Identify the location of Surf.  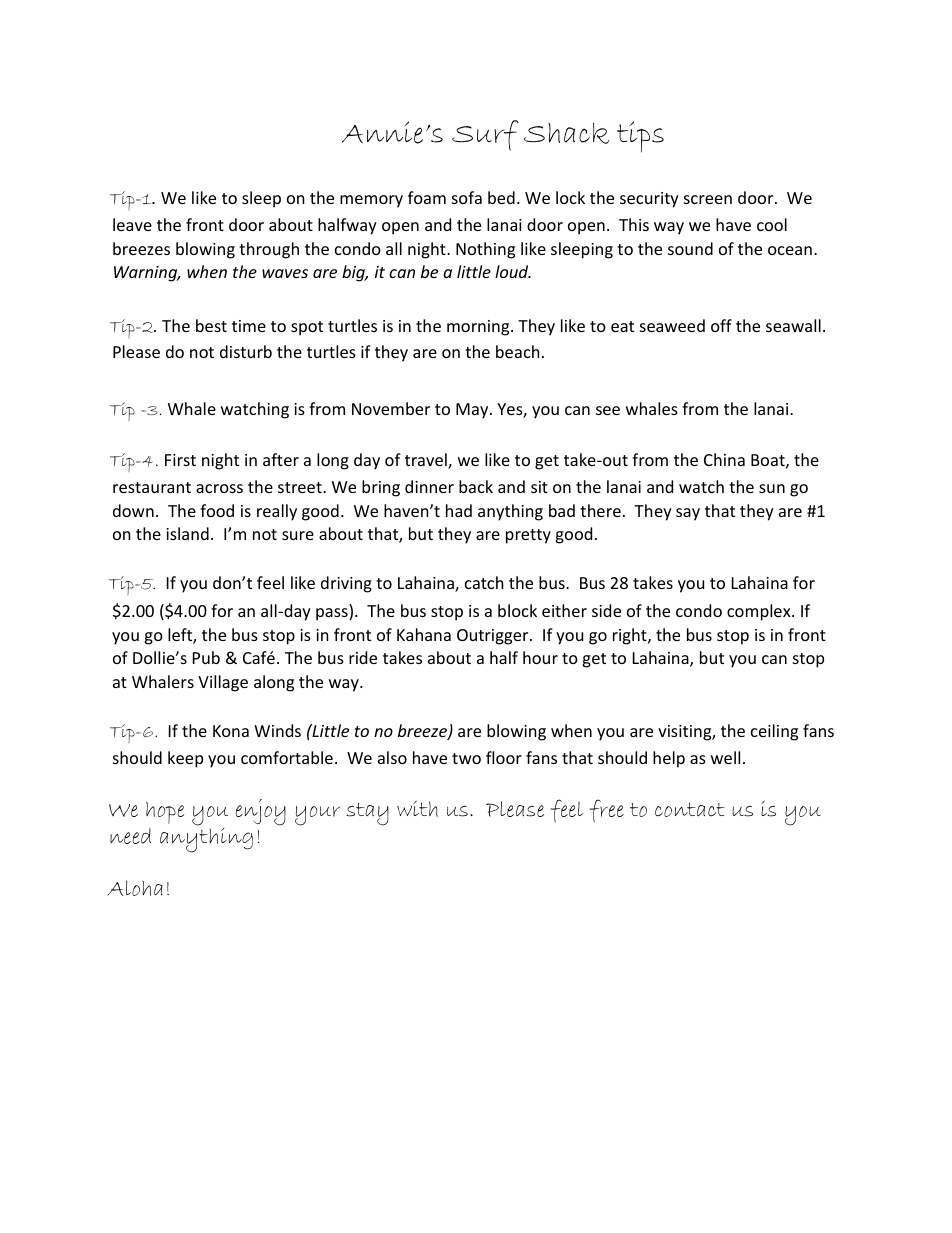
(485, 135).
